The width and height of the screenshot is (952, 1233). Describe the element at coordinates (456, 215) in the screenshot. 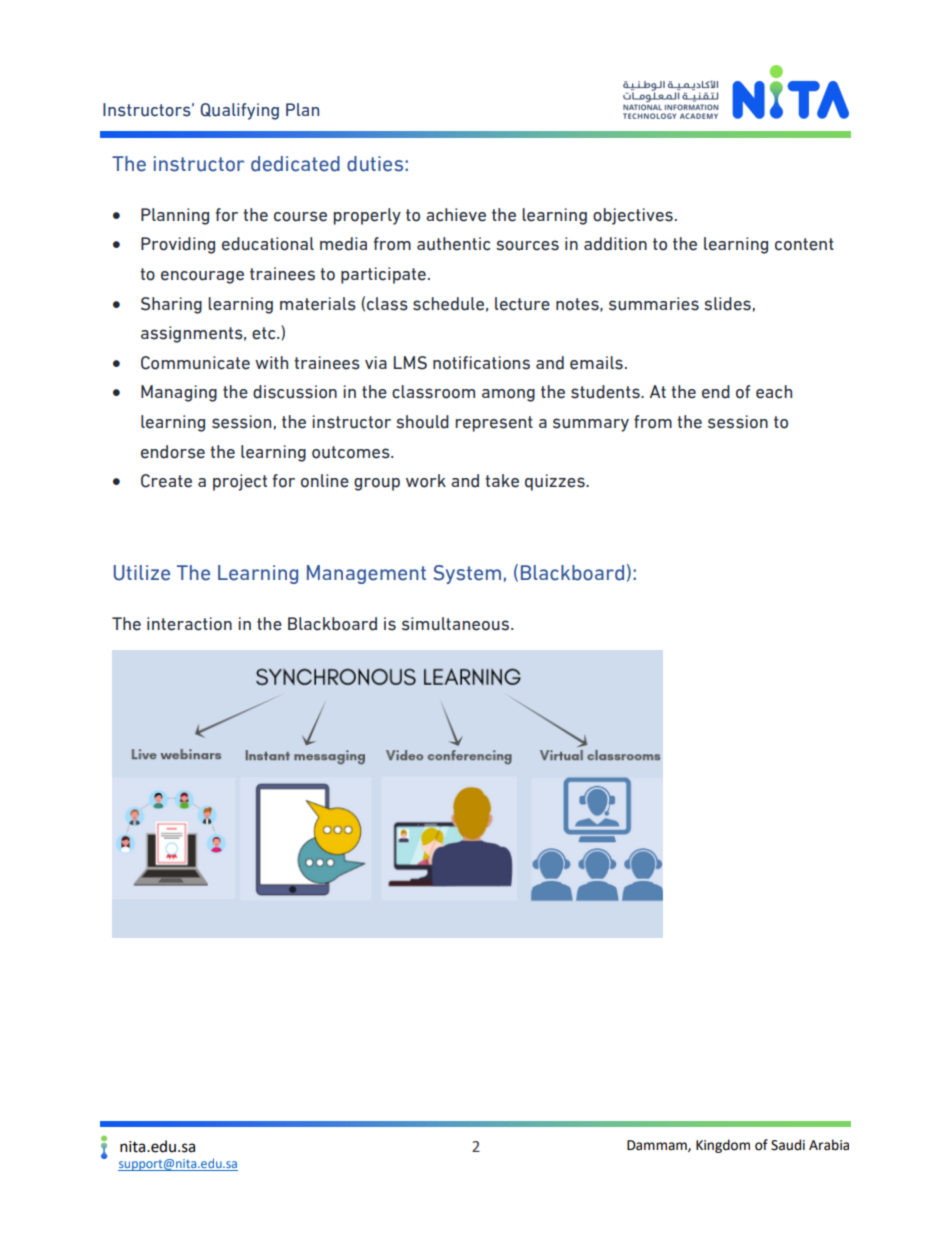

I see `achieve` at that location.
